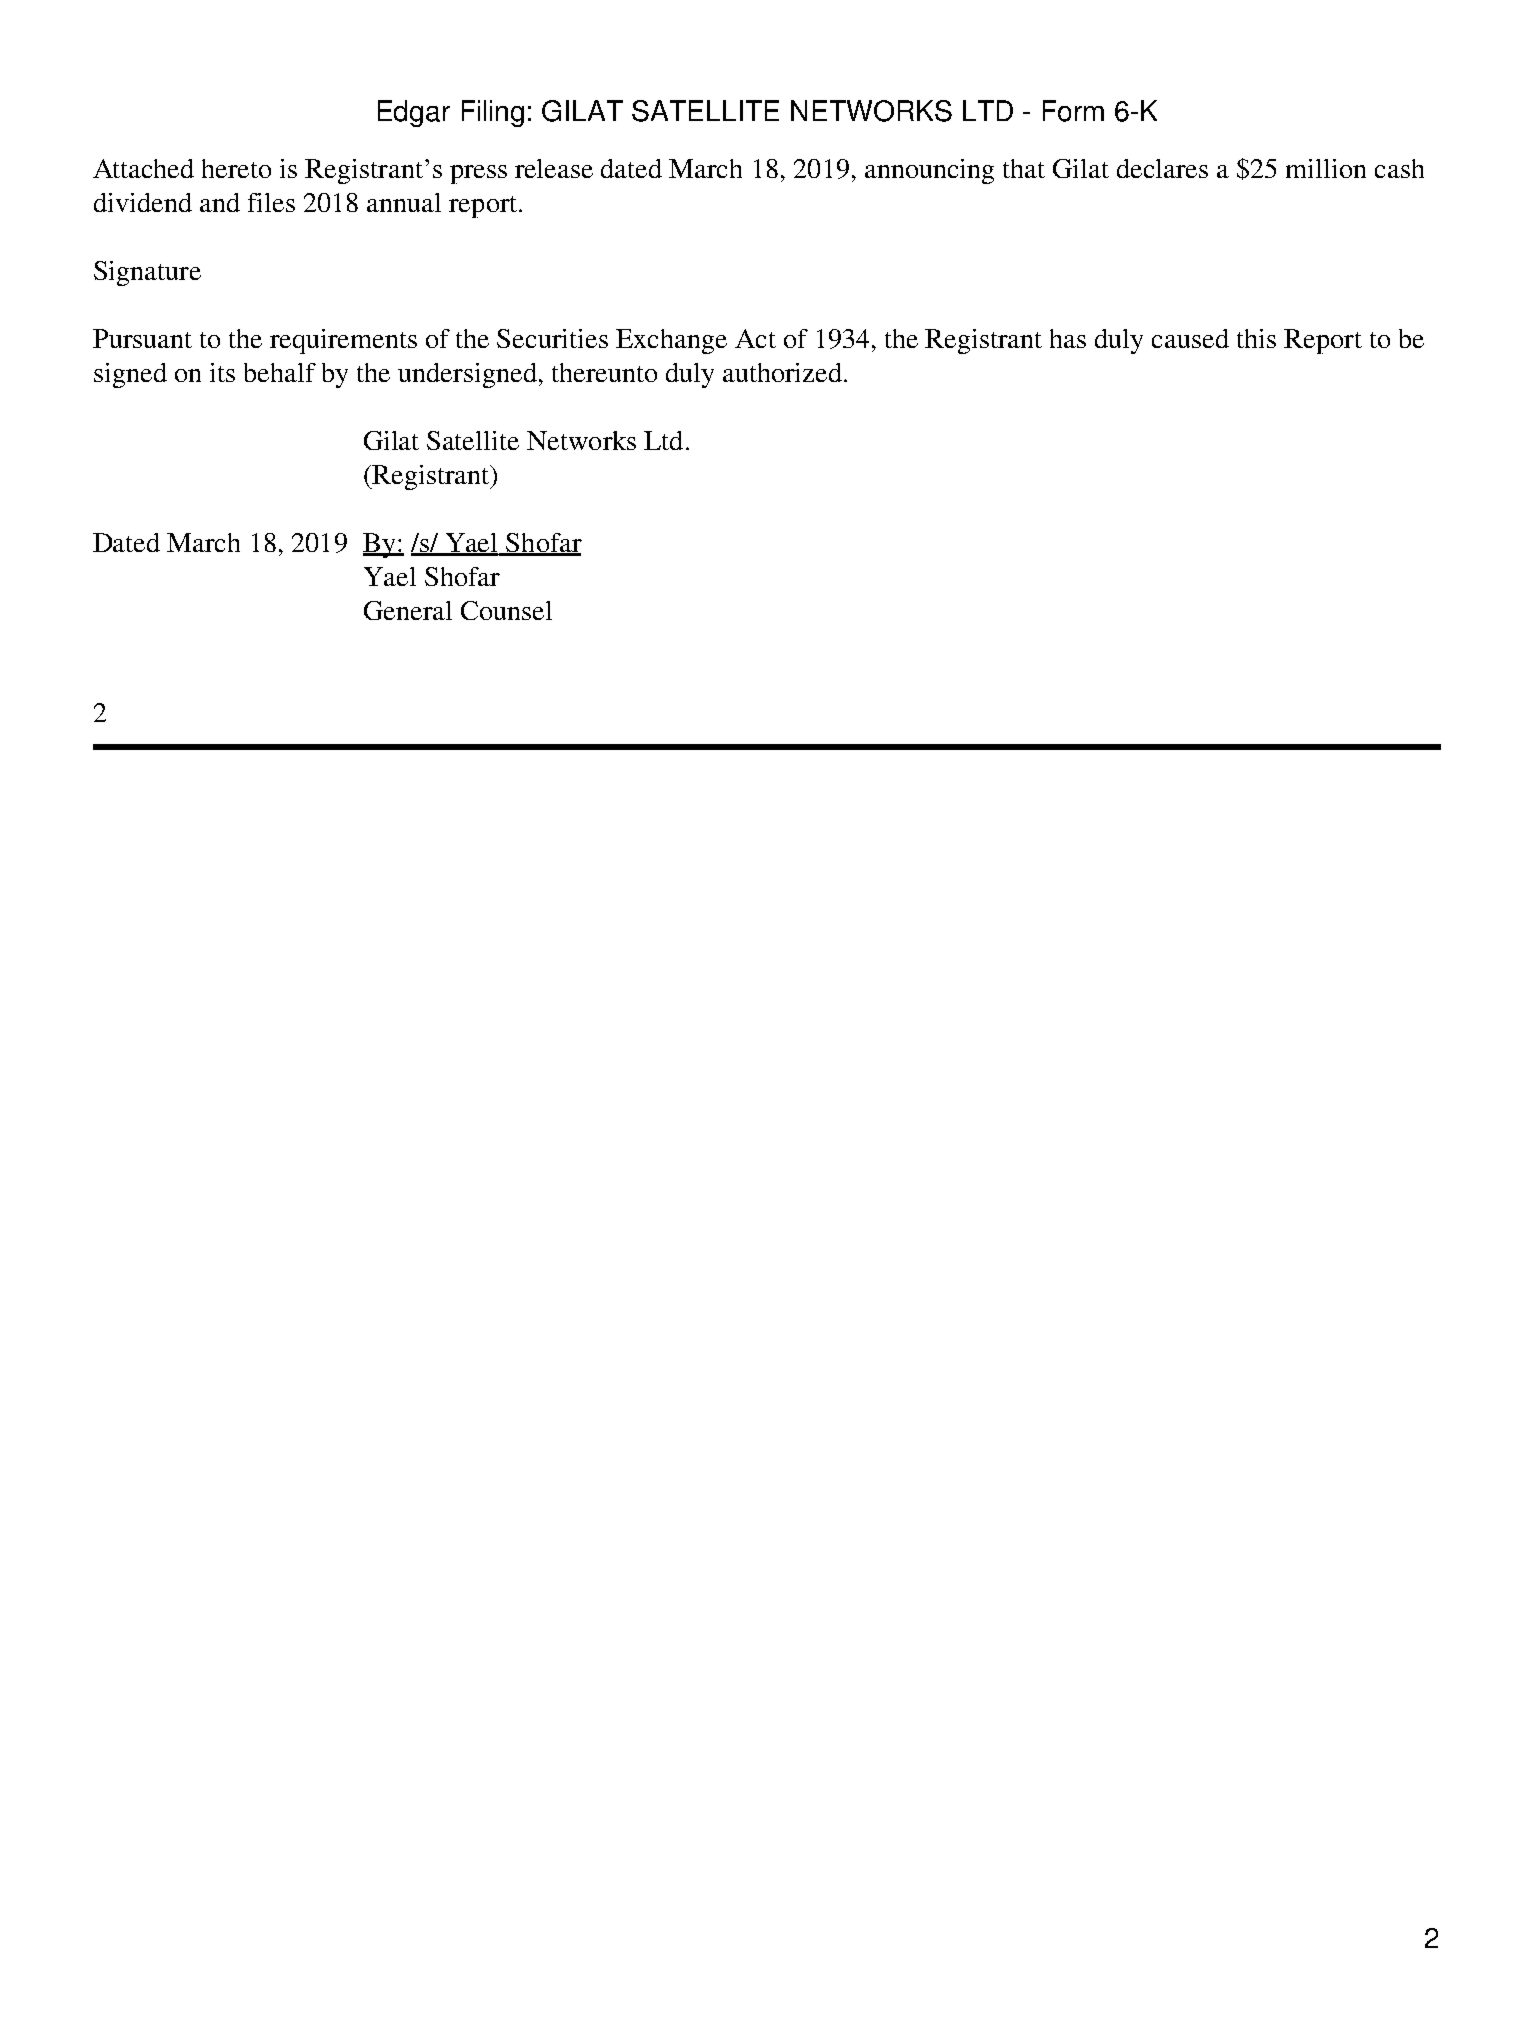 Image resolution: width=1533 pixels, height=2041 pixels. I want to click on behalf, so click(280, 372).
